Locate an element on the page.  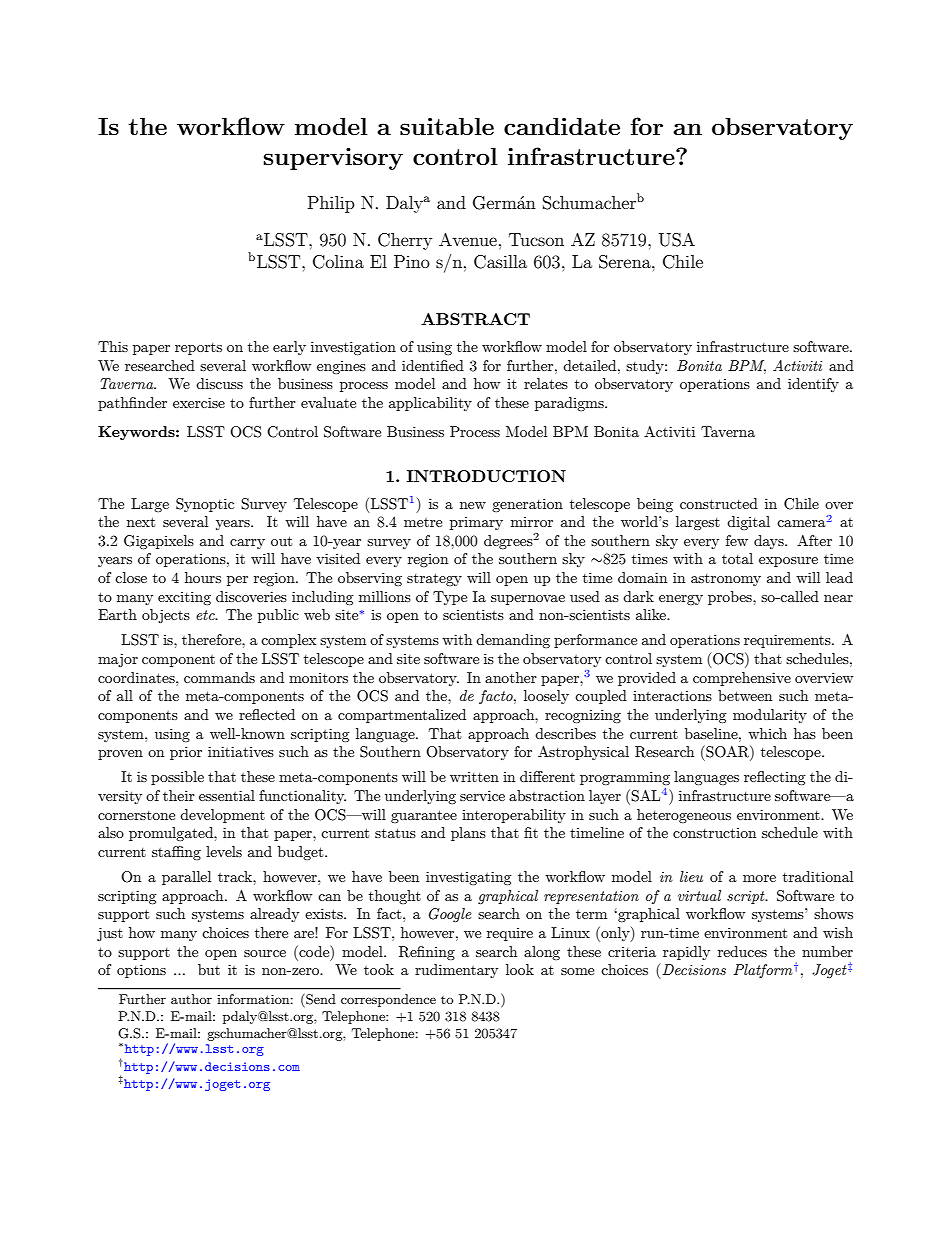
strategy is located at coordinates (434, 579).
